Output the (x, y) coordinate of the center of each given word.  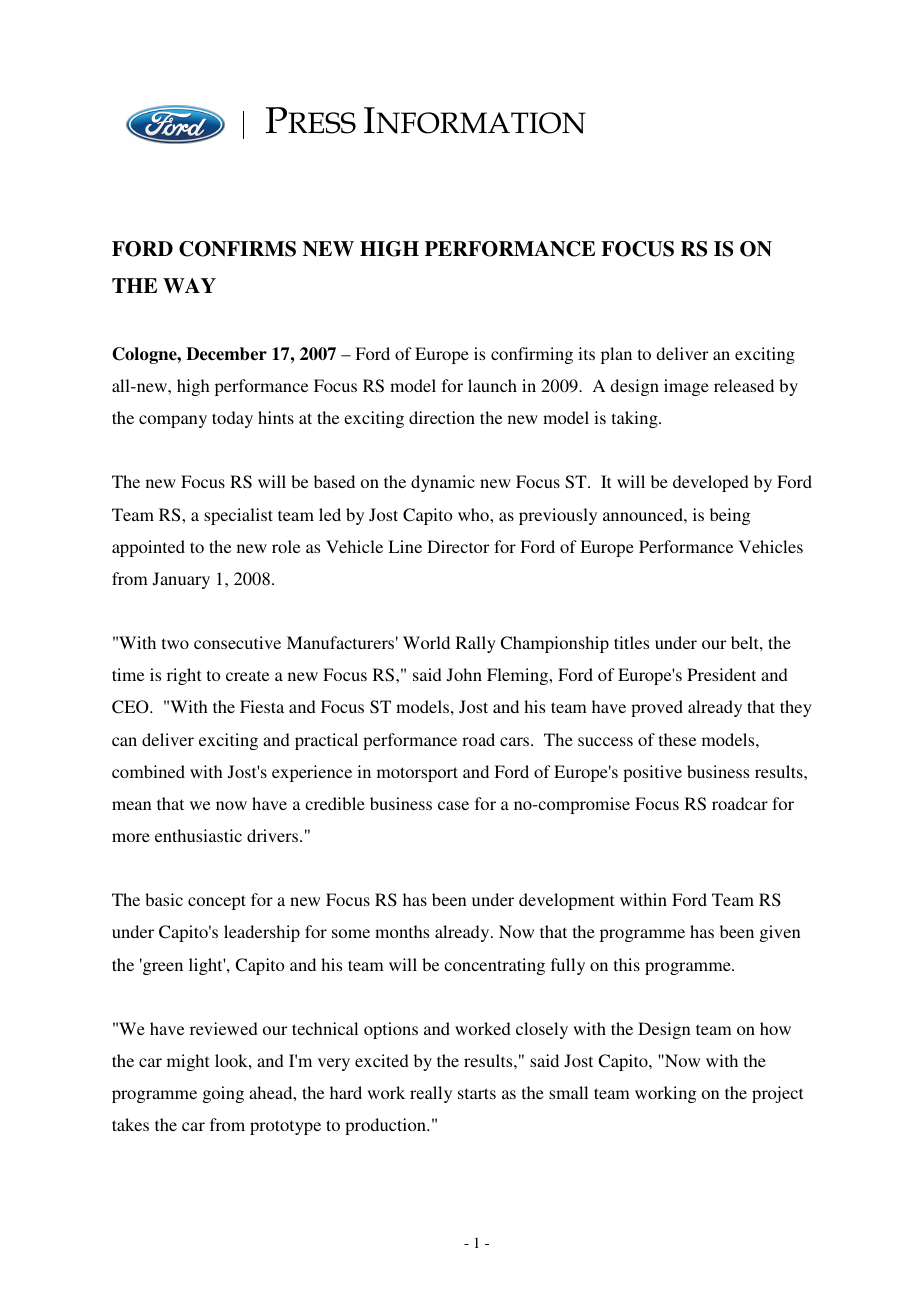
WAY (189, 285)
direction (442, 417)
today (232, 419)
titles (631, 642)
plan (616, 355)
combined (148, 771)
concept (217, 902)
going (223, 1094)
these (677, 739)
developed (711, 483)
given (780, 933)
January (181, 580)
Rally (476, 644)
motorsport (417, 774)
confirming (532, 355)
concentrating (494, 966)
